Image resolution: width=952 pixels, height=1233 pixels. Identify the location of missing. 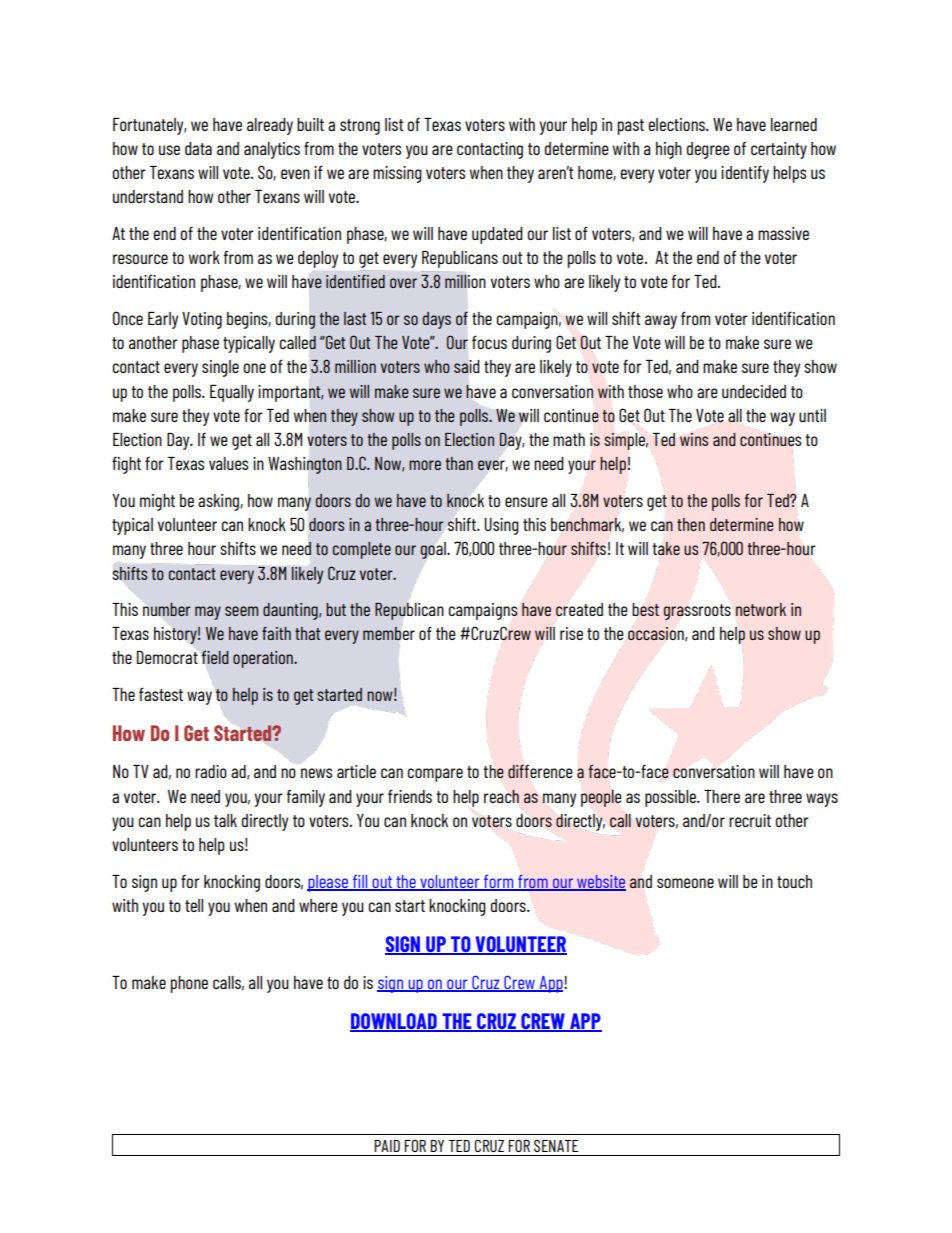
(397, 174).
